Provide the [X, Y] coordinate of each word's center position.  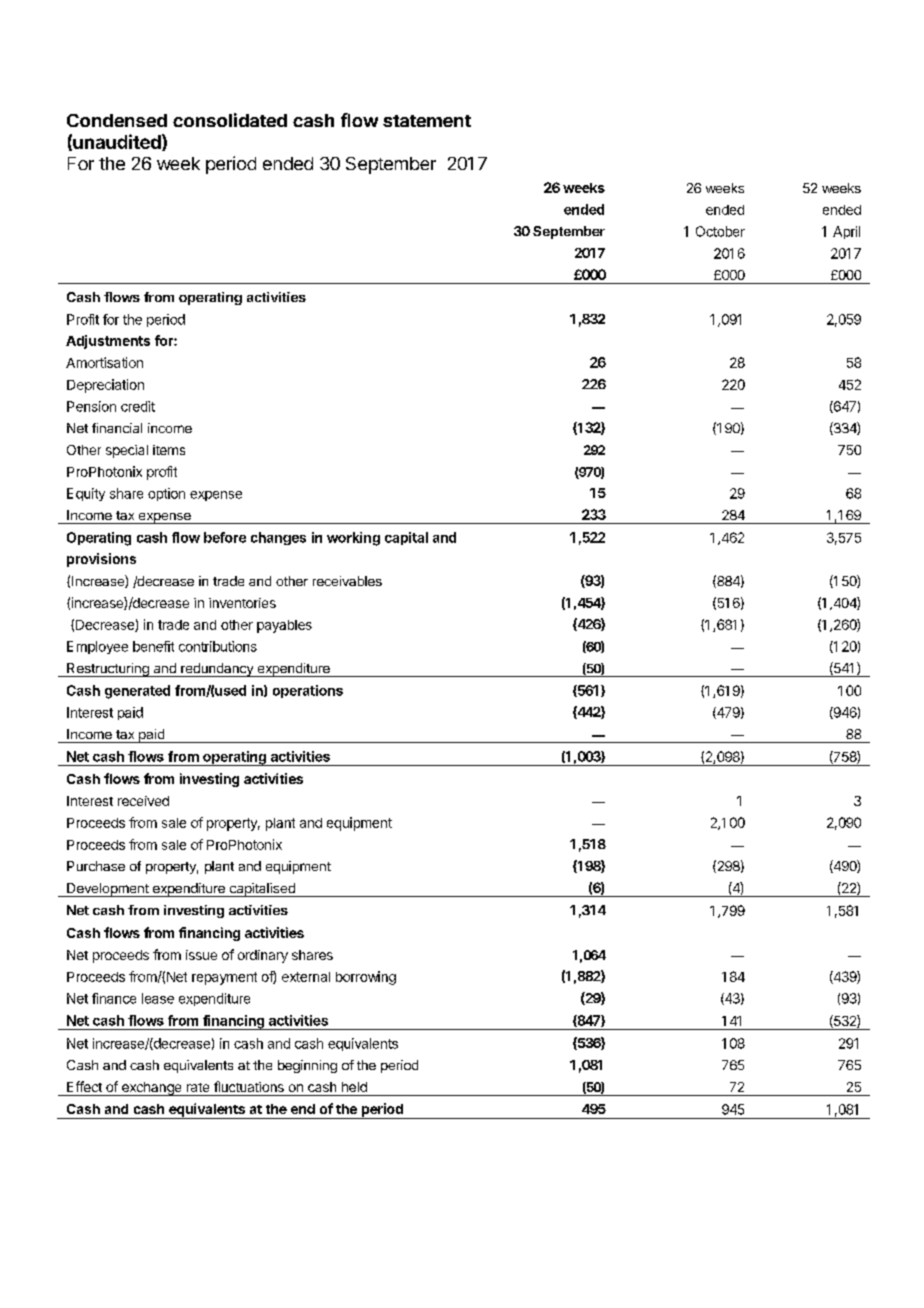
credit [138, 406]
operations [308, 691]
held [354, 1087]
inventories [242, 603]
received [143, 801]
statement [427, 121]
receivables [347, 581]
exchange [151, 1089]
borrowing [366, 978]
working [353, 539]
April [846, 232]
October [720, 231]
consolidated [230, 120]
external [306, 977]
